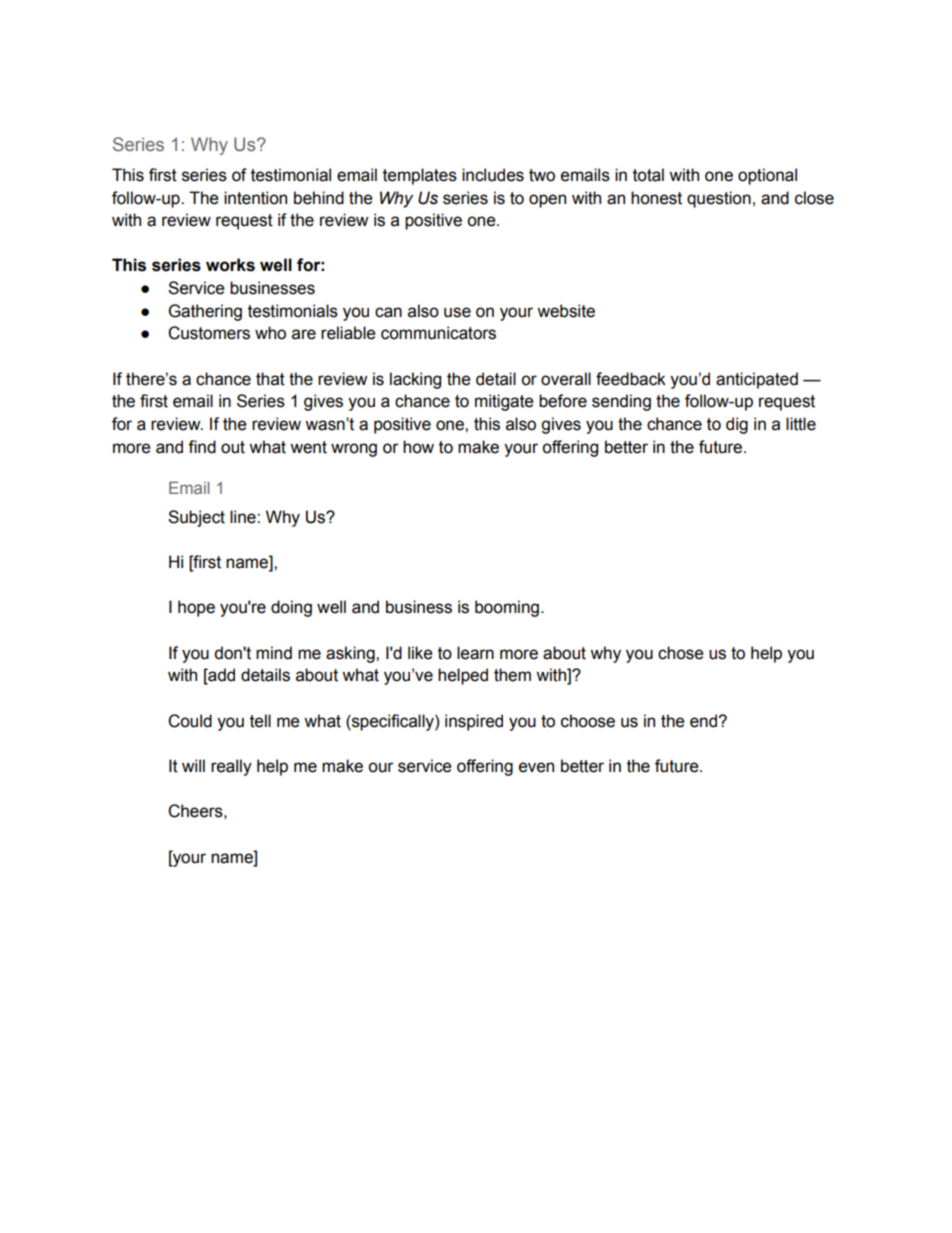  I want to click on doing, so click(291, 608).
